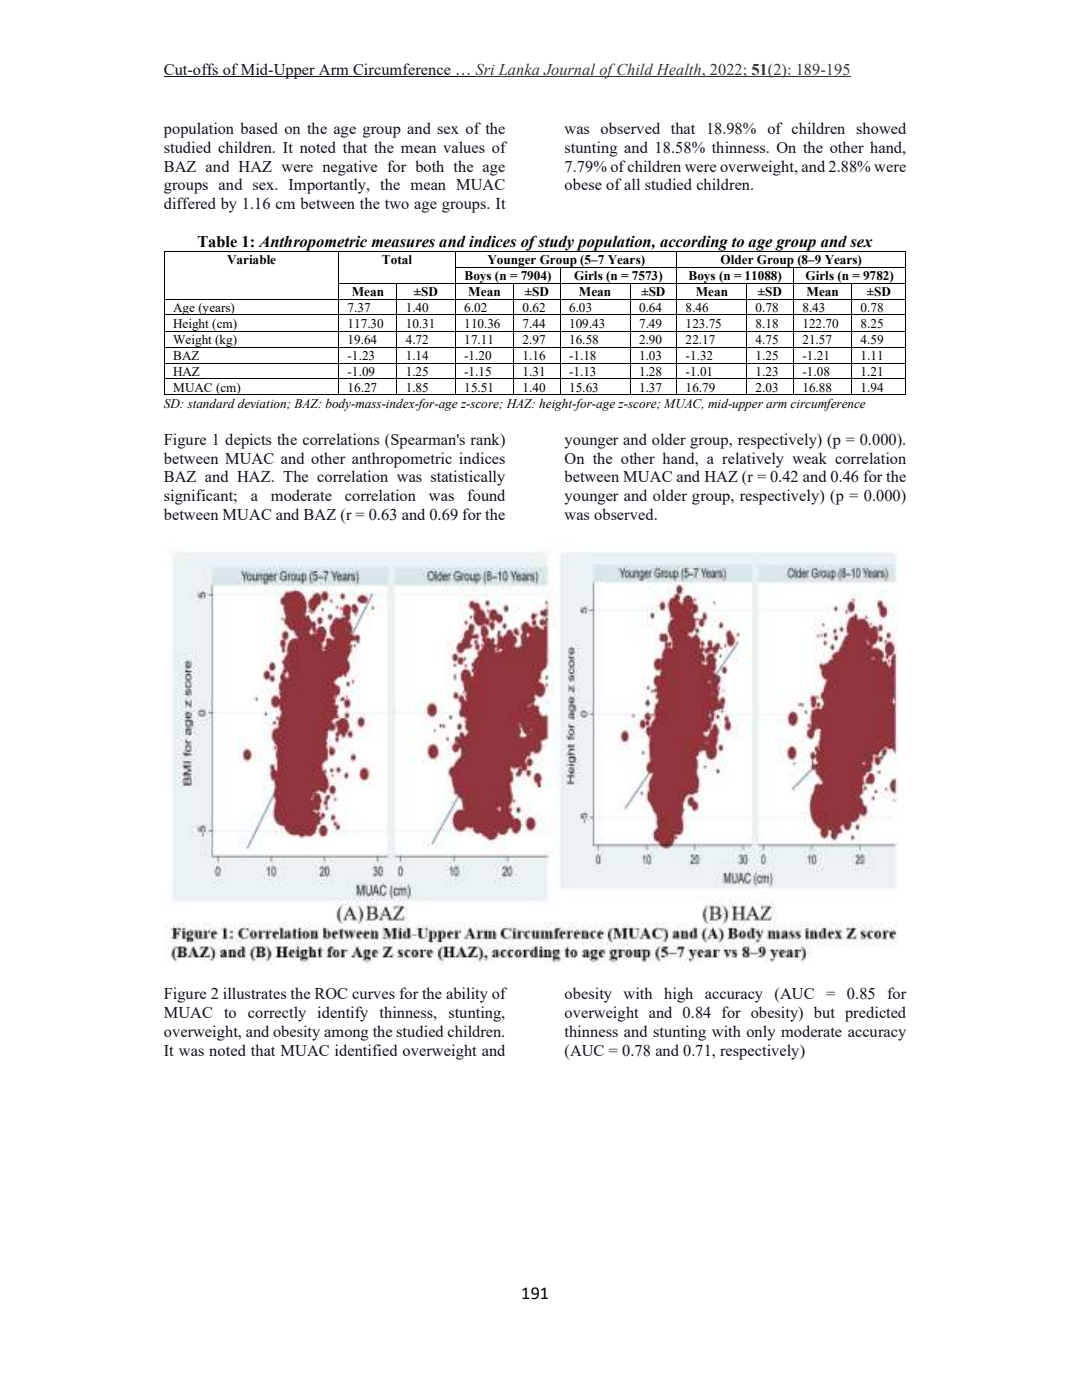 This screenshot has width=1071, height=1386. I want to click on ability, so click(467, 995).
